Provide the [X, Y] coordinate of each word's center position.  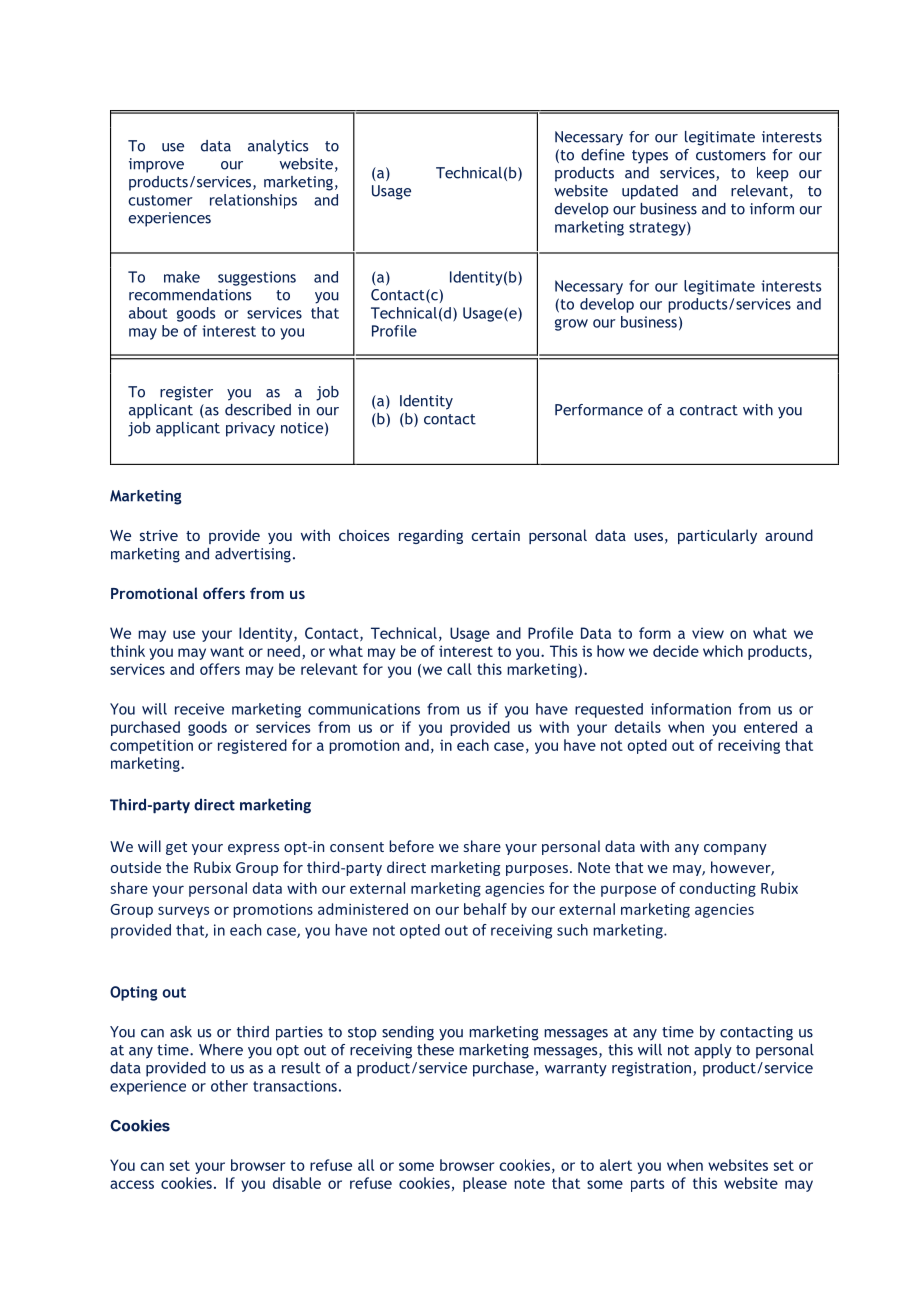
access [132, 1184]
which [723, 651]
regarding [431, 536]
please [485, 1184]
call [459, 669]
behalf [485, 909]
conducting [717, 889]
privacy [250, 429]
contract [709, 410]
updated [650, 192]
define [603, 155]
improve [156, 165]
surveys [183, 912]
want [227, 651]
